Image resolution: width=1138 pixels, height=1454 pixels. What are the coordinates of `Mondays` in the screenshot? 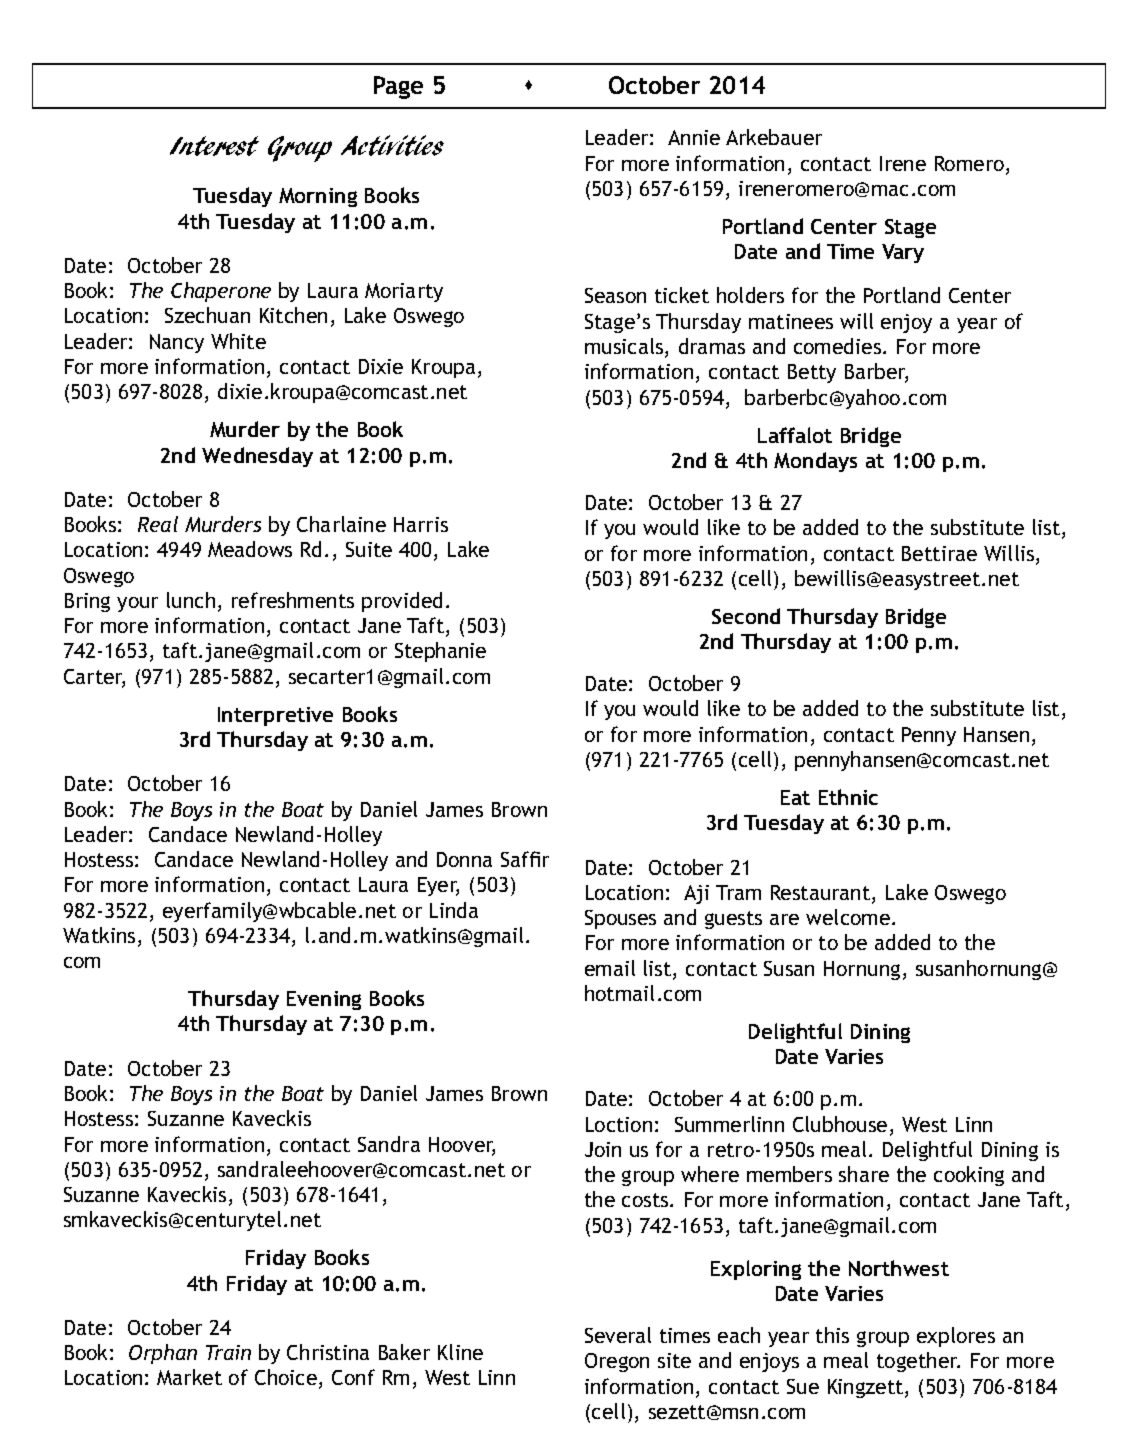 It's located at (815, 462).
